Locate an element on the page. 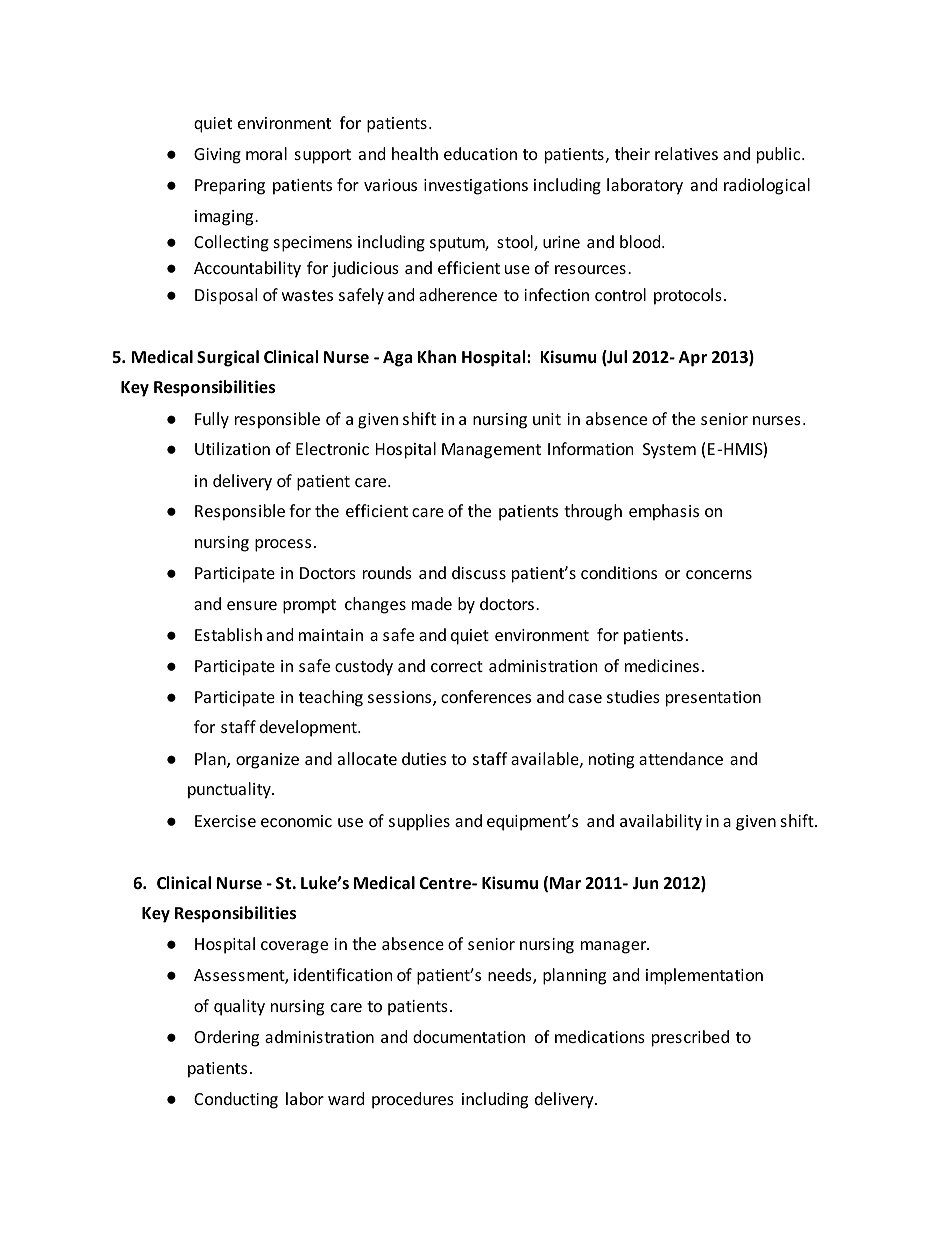  System is located at coordinates (669, 451).
